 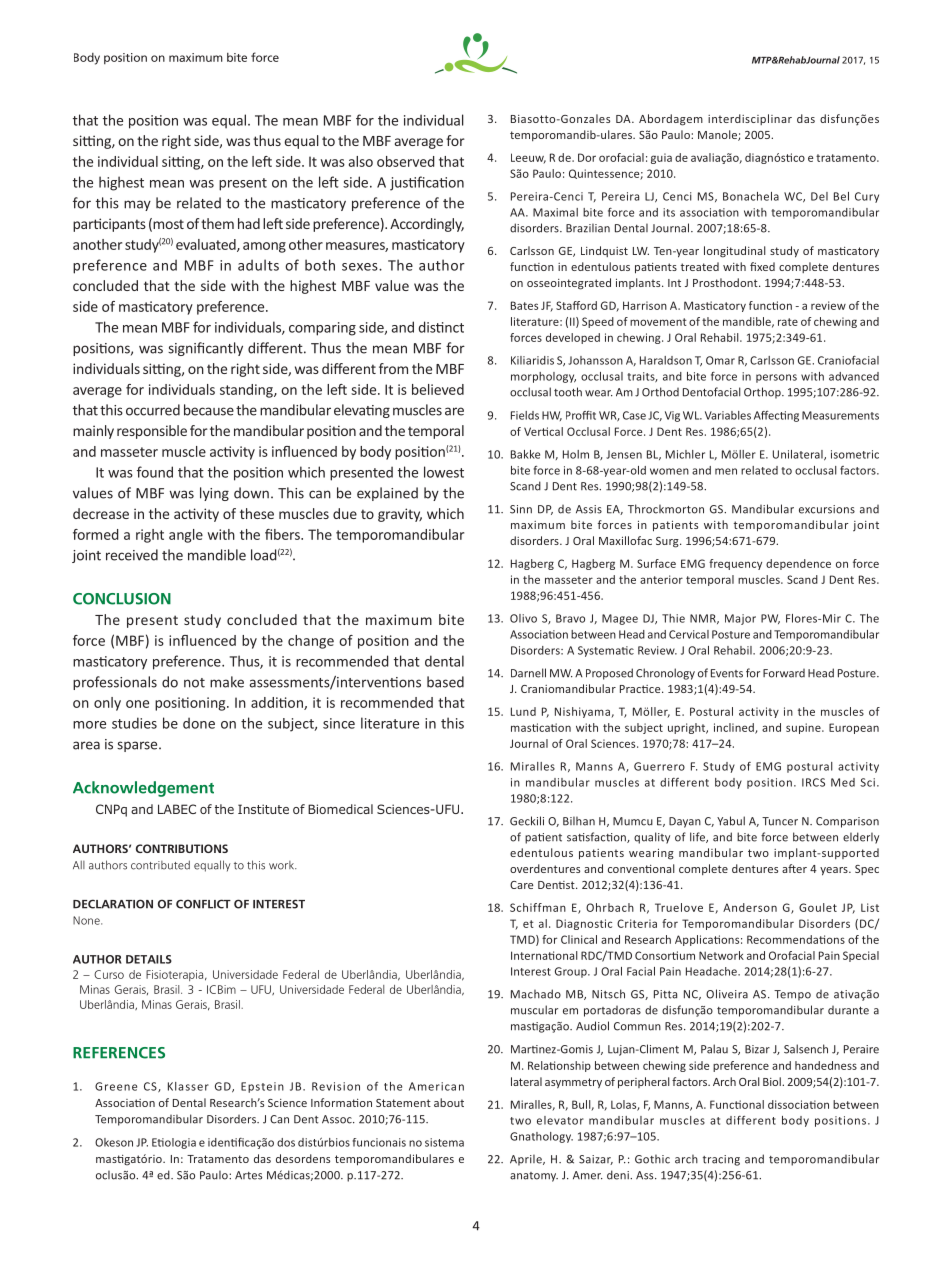 What do you see at coordinates (248, 1175) in the screenshot?
I see `Artes` at bounding box center [248, 1175].
